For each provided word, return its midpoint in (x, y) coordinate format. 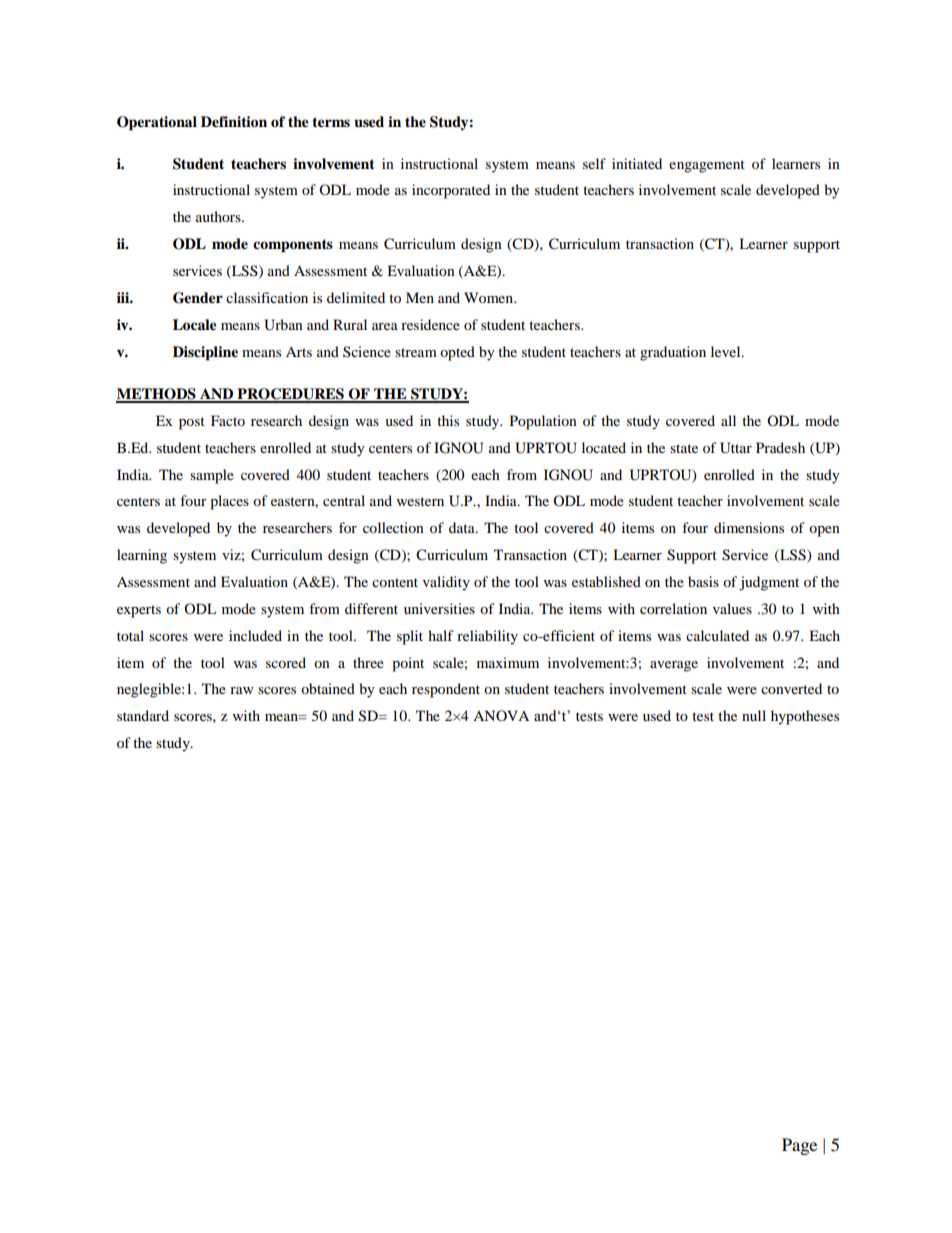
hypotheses (805, 717)
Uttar (736, 448)
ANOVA (501, 715)
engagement (707, 166)
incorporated (451, 191)
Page (799, 1146)
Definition (234, 122)
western (420, 501)
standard (143, 715)
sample (212, 476)
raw (242, 690)
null (754, 715)
